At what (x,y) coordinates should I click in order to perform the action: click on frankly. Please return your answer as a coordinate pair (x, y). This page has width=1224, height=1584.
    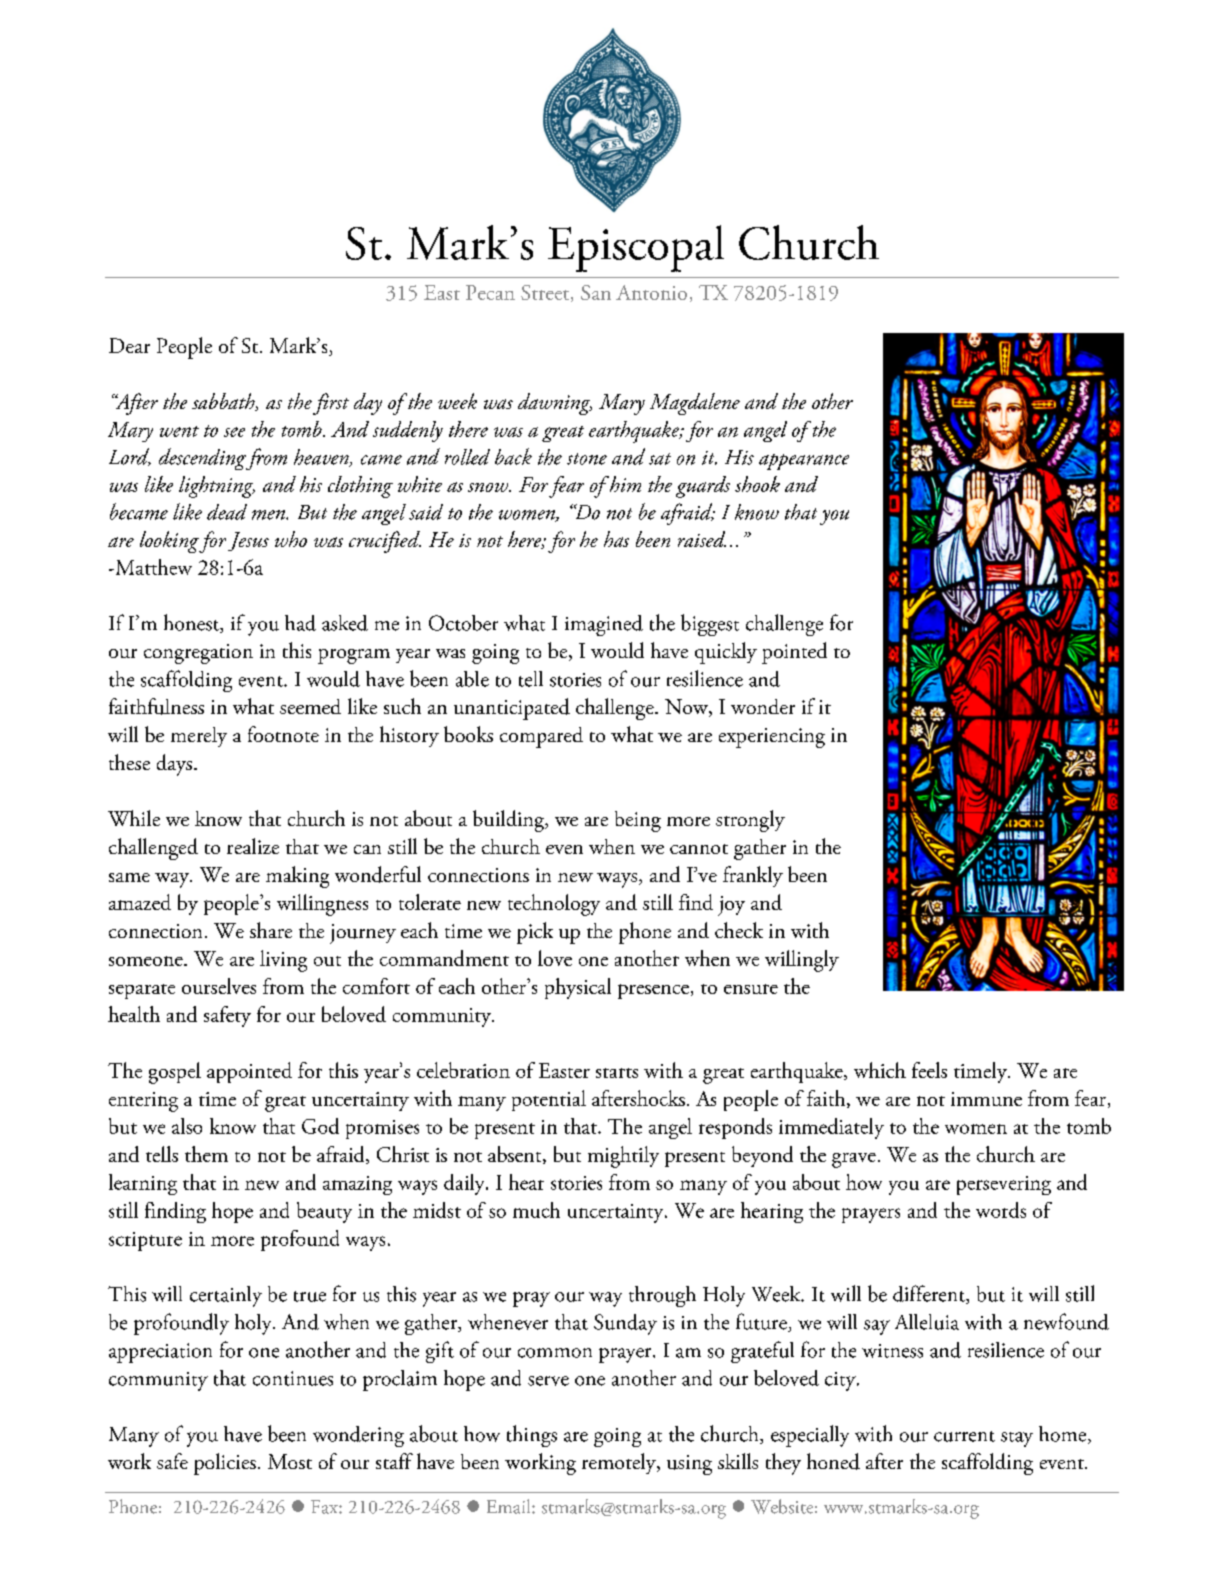
    Looking at the image, I should click on (753, 876).
